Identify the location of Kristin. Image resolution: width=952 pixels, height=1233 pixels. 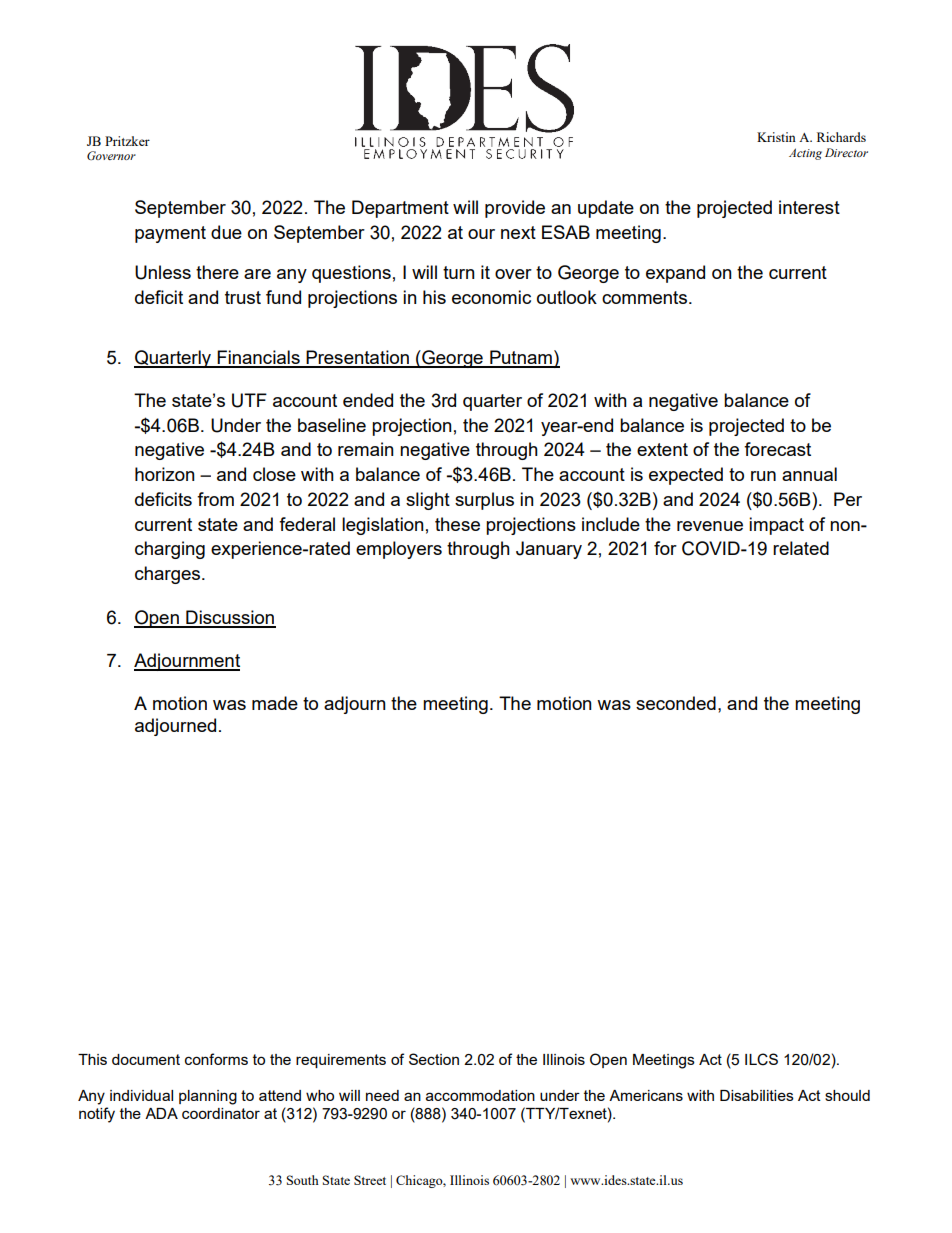
(776, 137).
